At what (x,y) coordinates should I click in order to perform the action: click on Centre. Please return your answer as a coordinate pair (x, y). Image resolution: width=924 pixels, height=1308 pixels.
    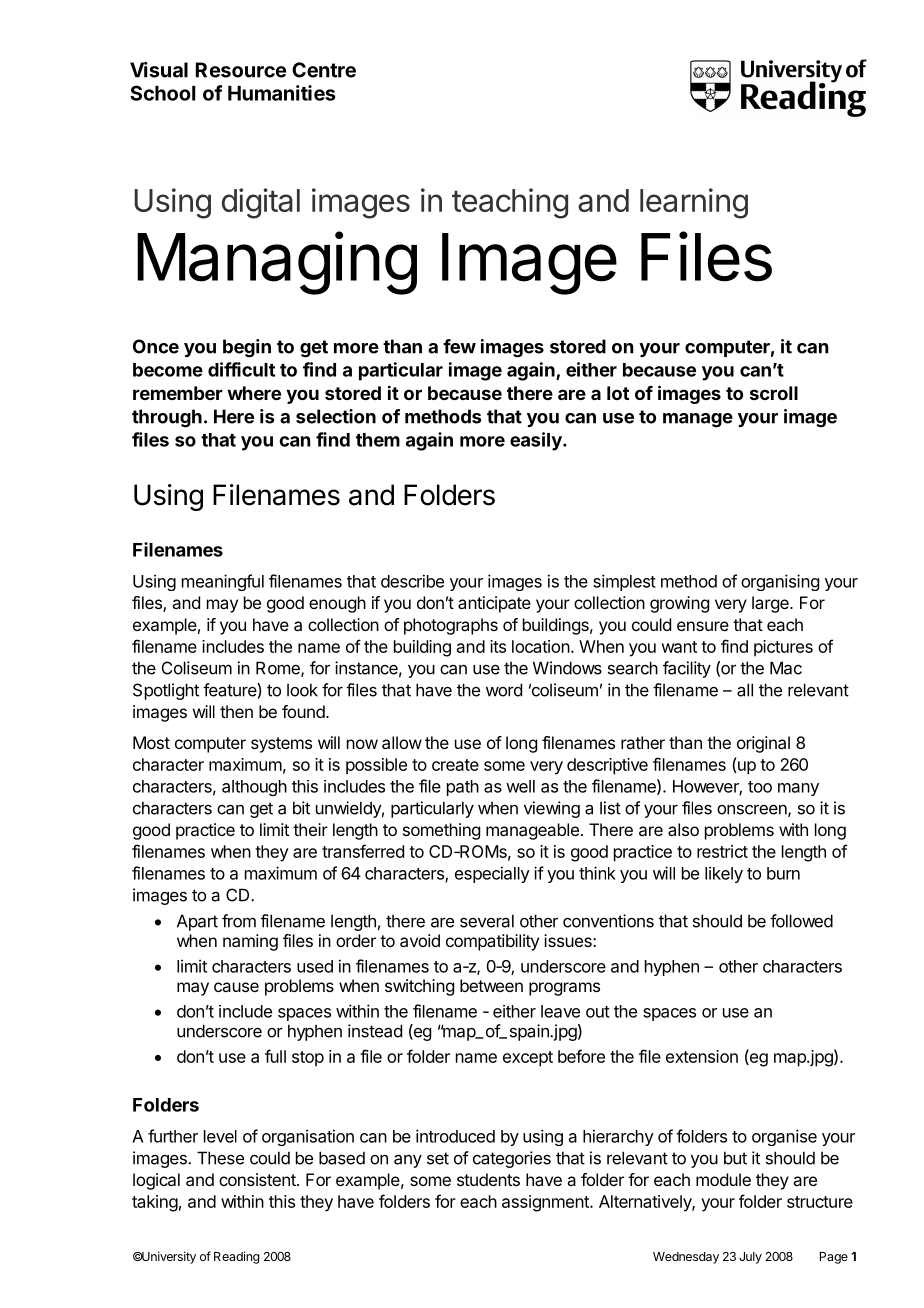
    Looking at the image, I should click on (324, 70).
